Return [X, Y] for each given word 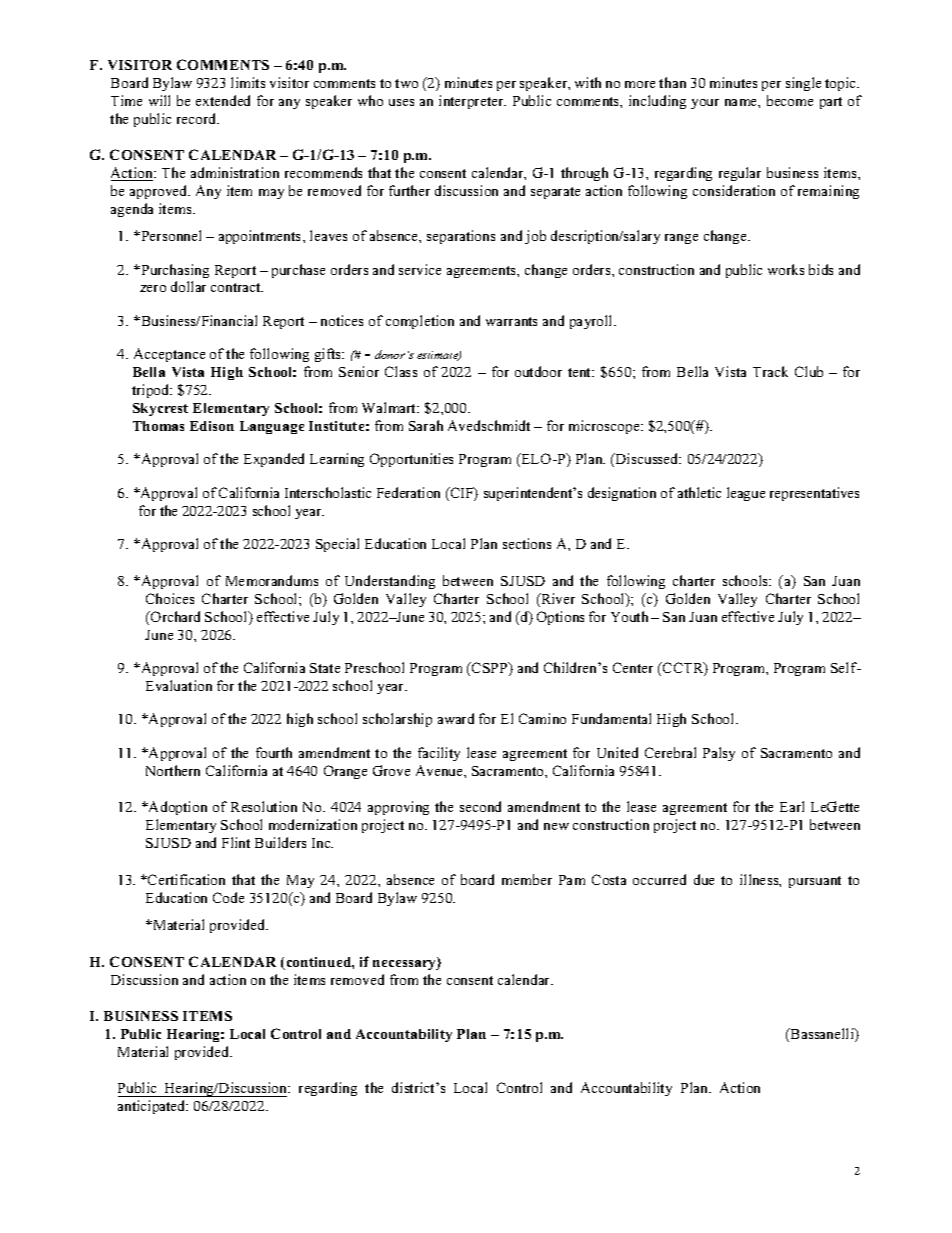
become [790, 100]
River [557, 600]
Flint [236, 842]
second [480, 806]
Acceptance [169, 355]
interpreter [472, 102]
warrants [511, 321]
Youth [629, 616]
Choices [170, 598]
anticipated [153, 1107]
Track [770, 371]
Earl [792, 806]
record [198, 118]
